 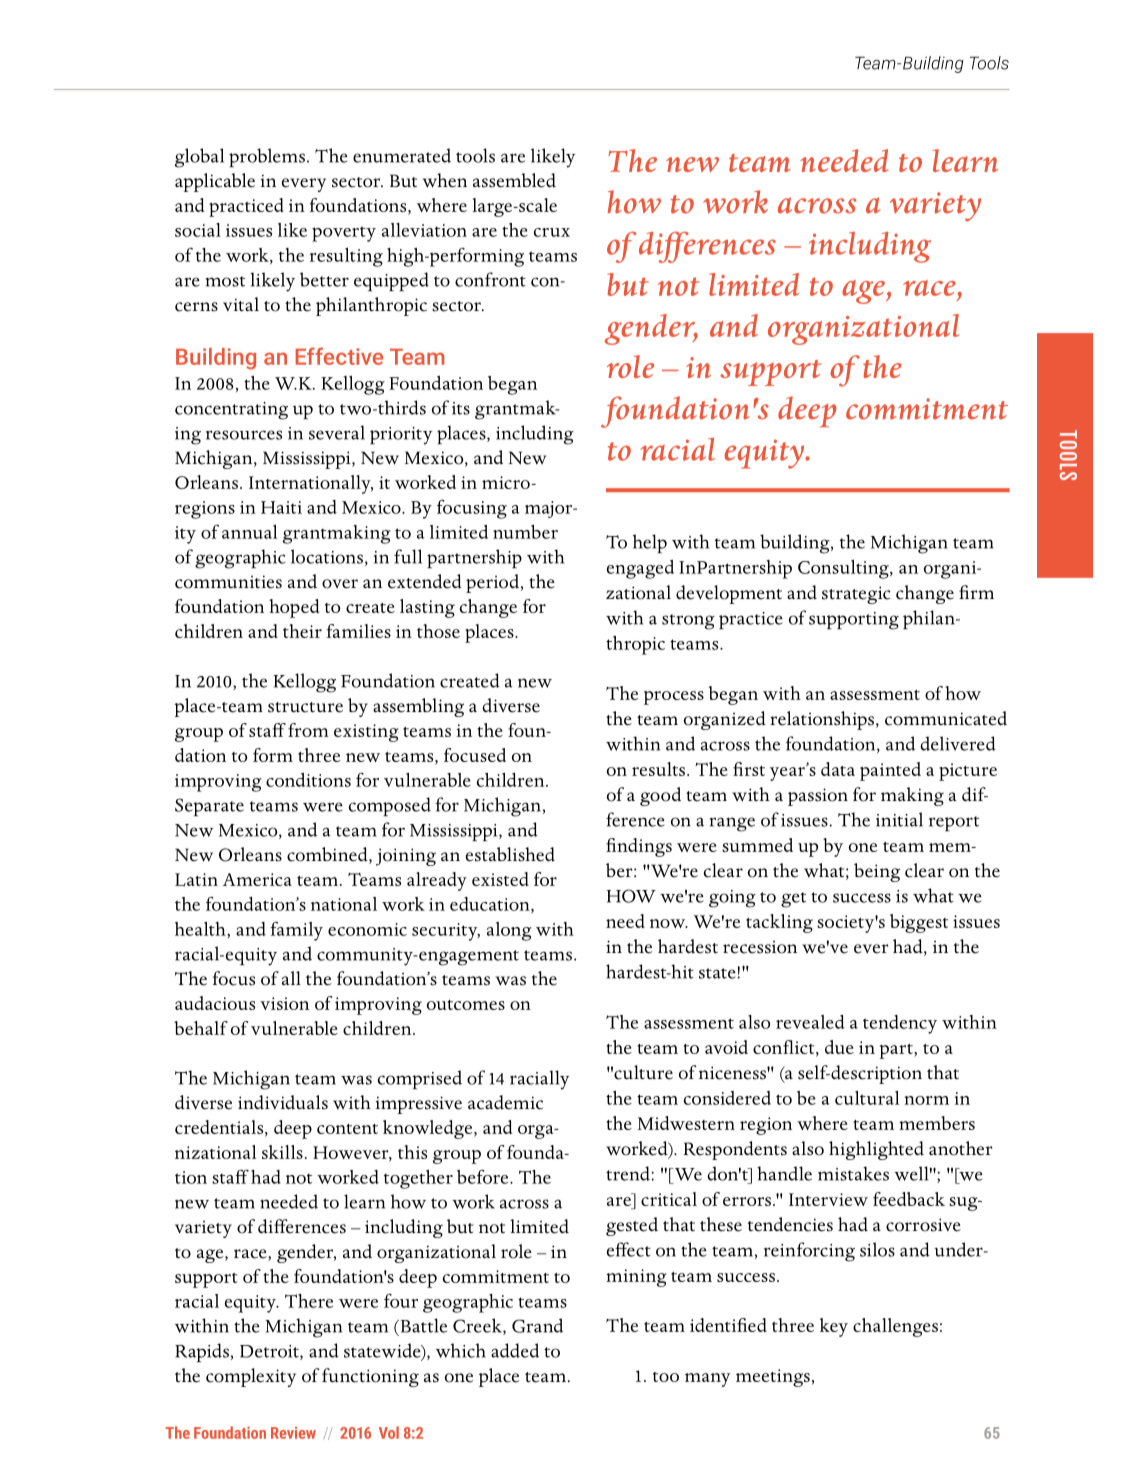 What do you see at coordinates (867, 1098) in the document?
I see `cultural` at bounding box center [867, 1098].
